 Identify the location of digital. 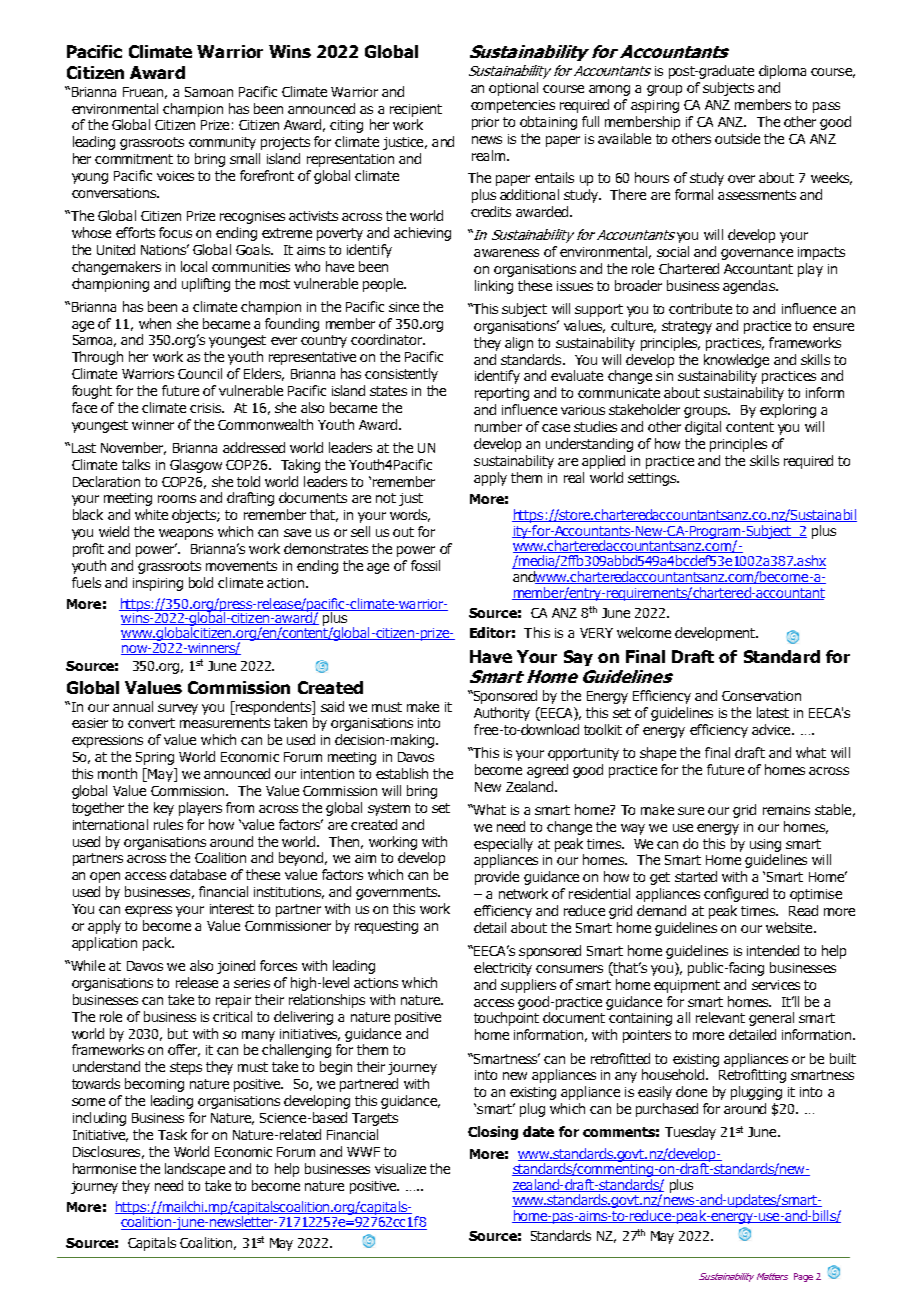
(703, 428).
